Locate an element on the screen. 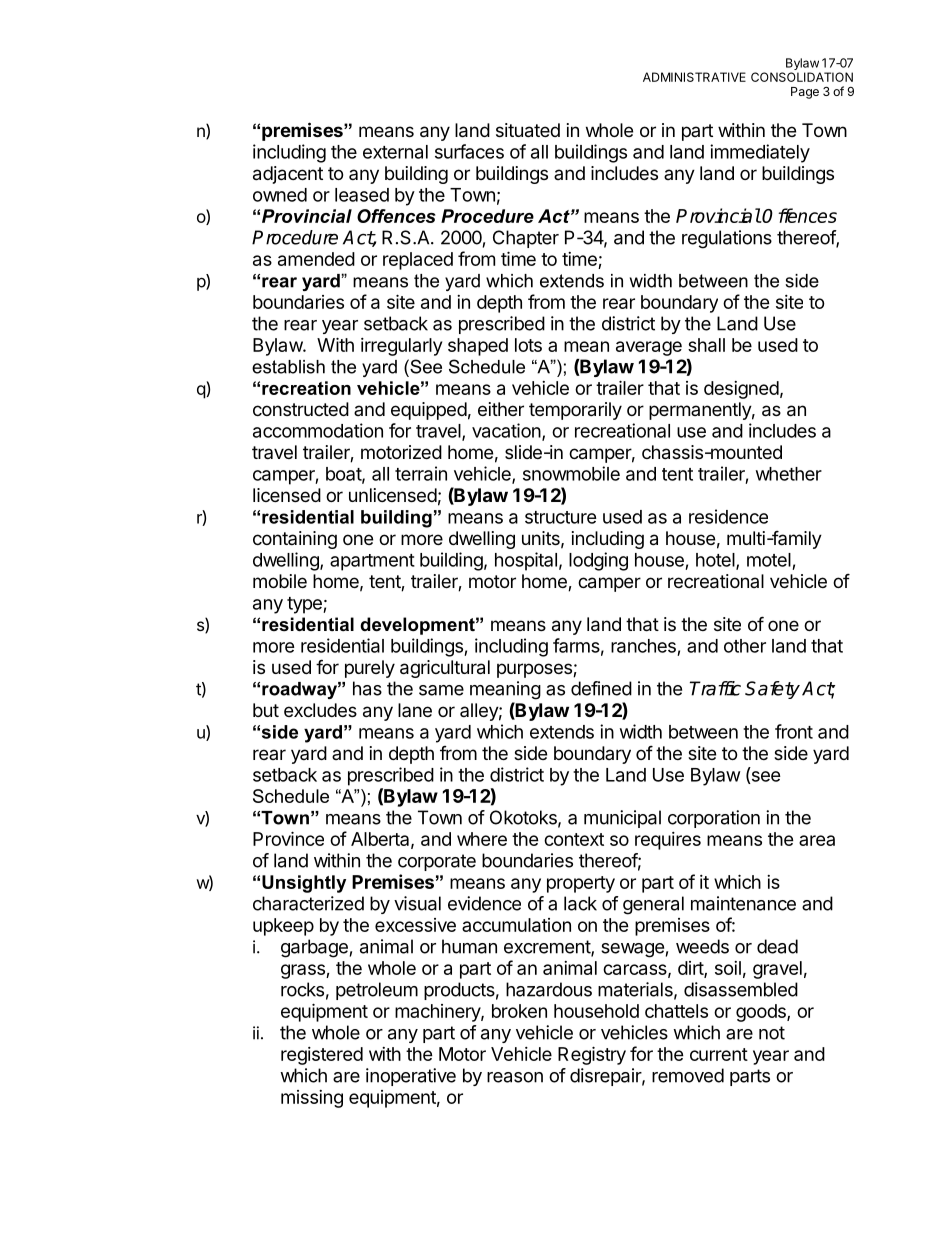  immediately is located at coordinates (760, 153).
